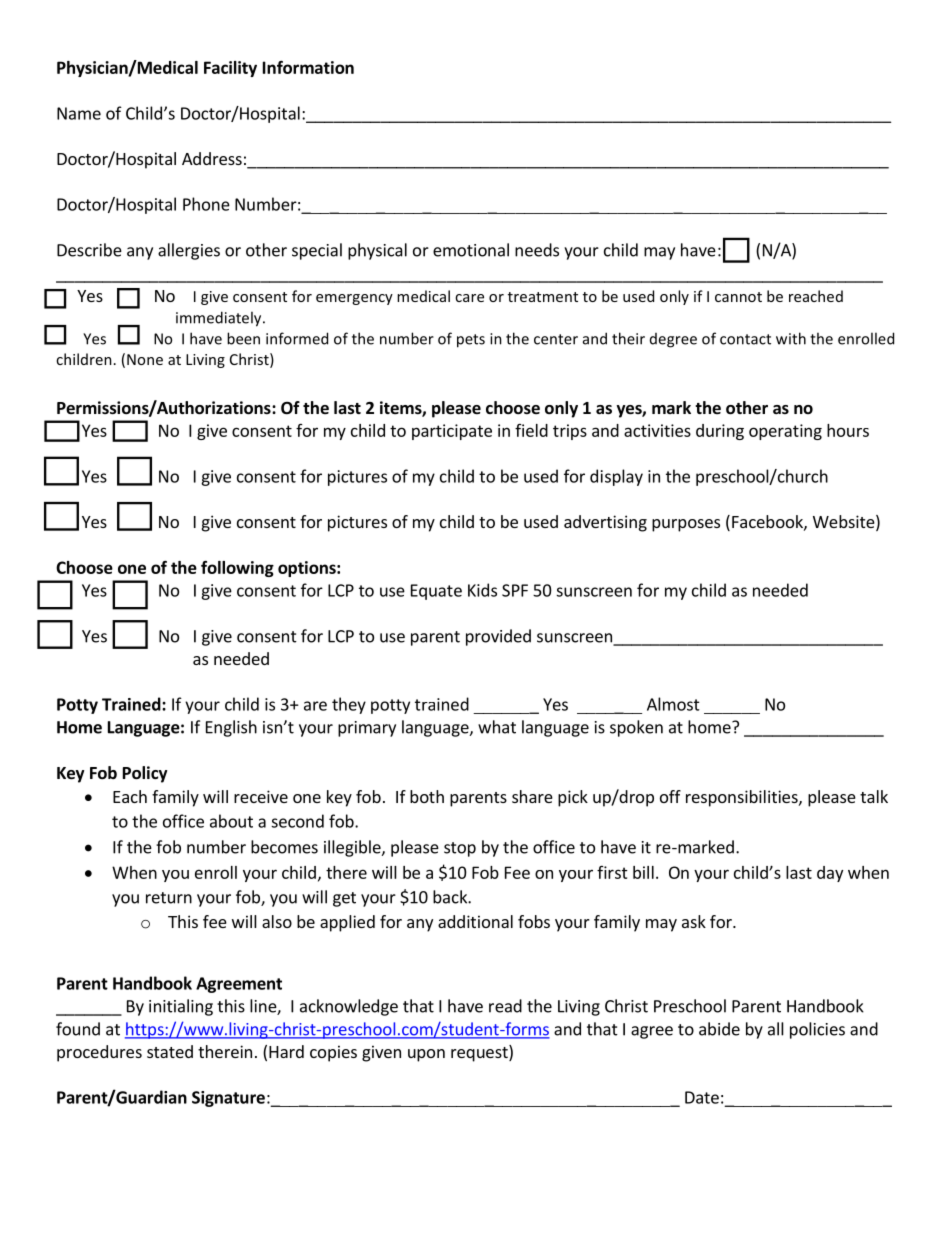 This image has height=1233, width=952. I want to click on read, so click(505, 1006).
